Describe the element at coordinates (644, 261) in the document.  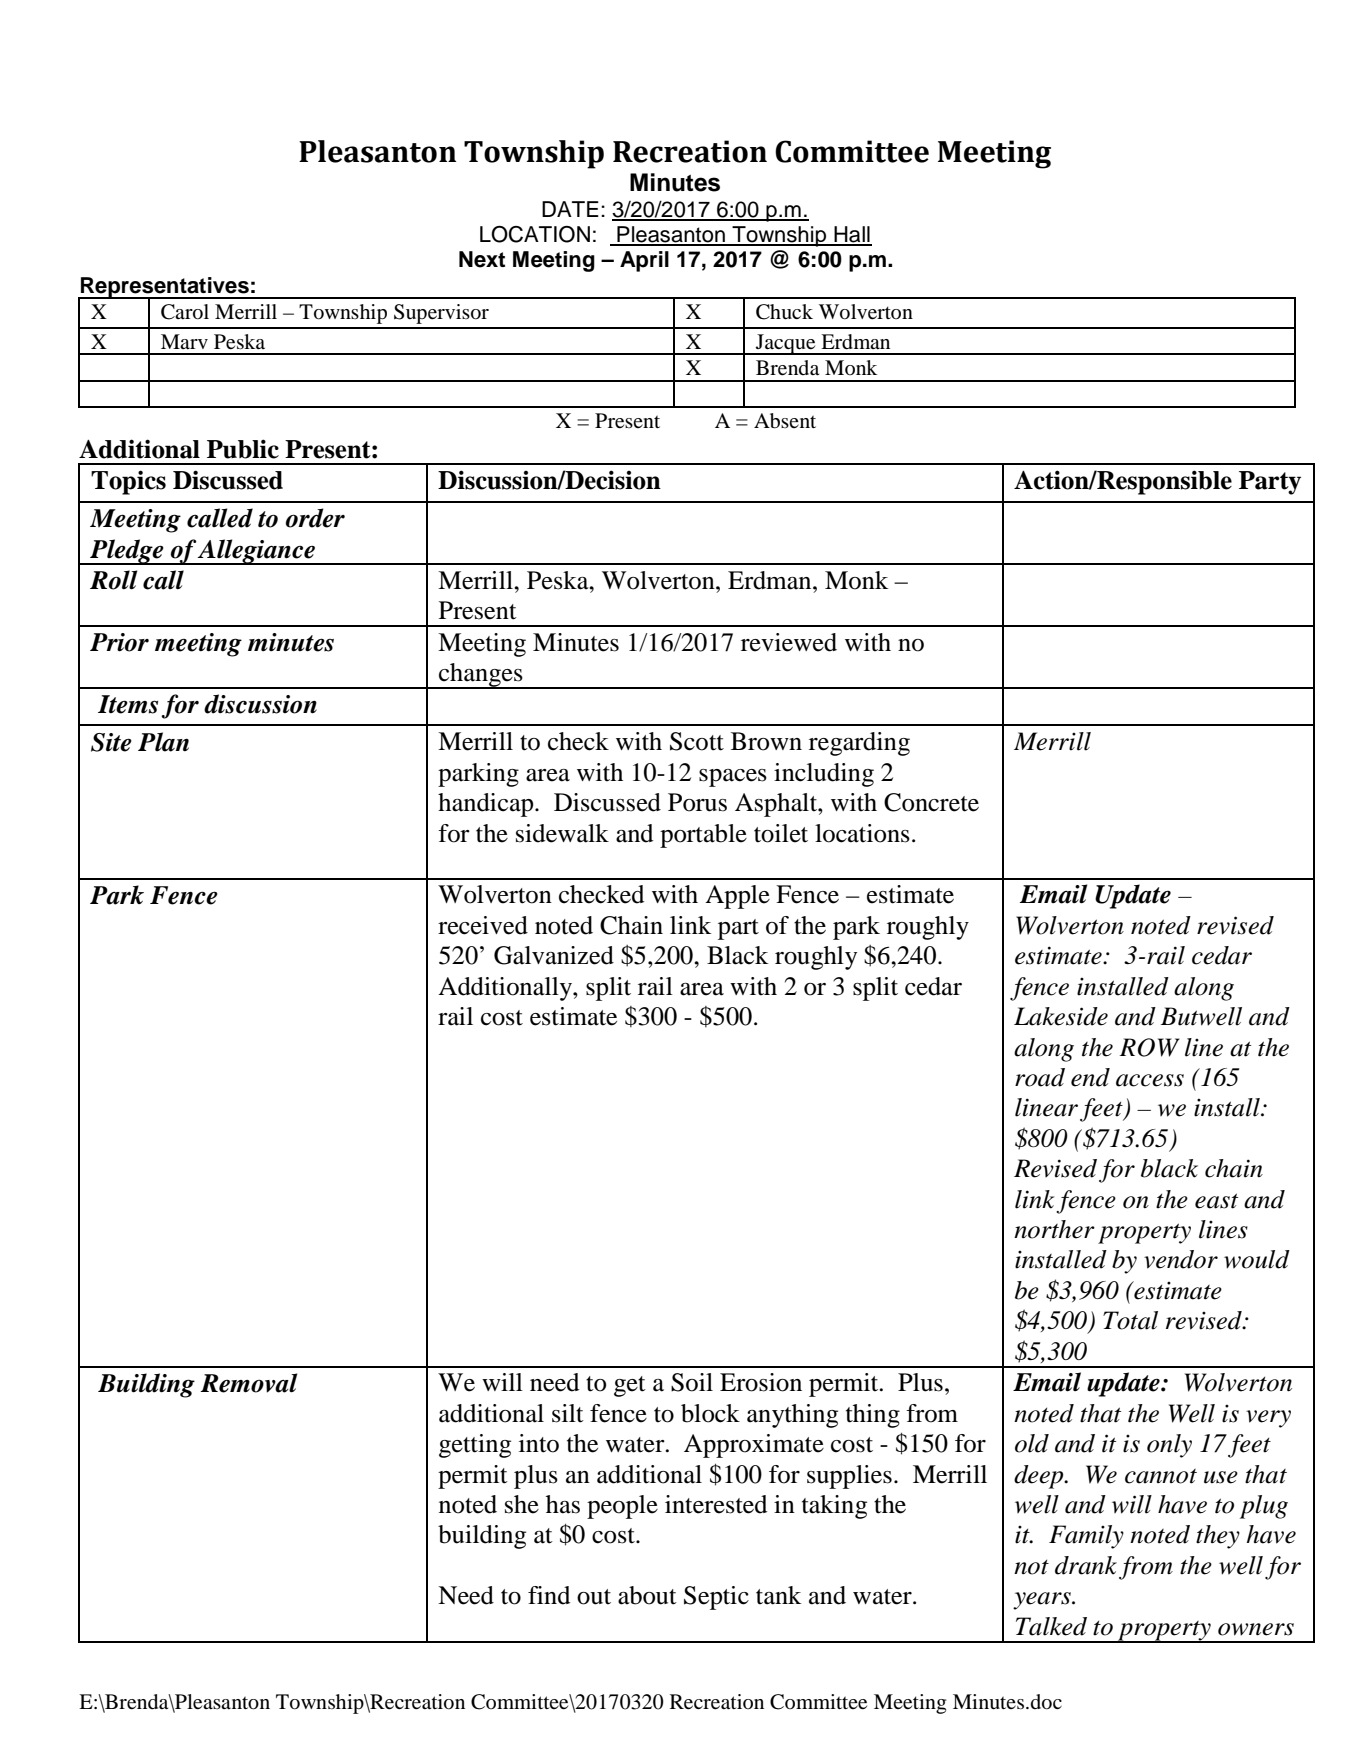
I see `April` at that location.
